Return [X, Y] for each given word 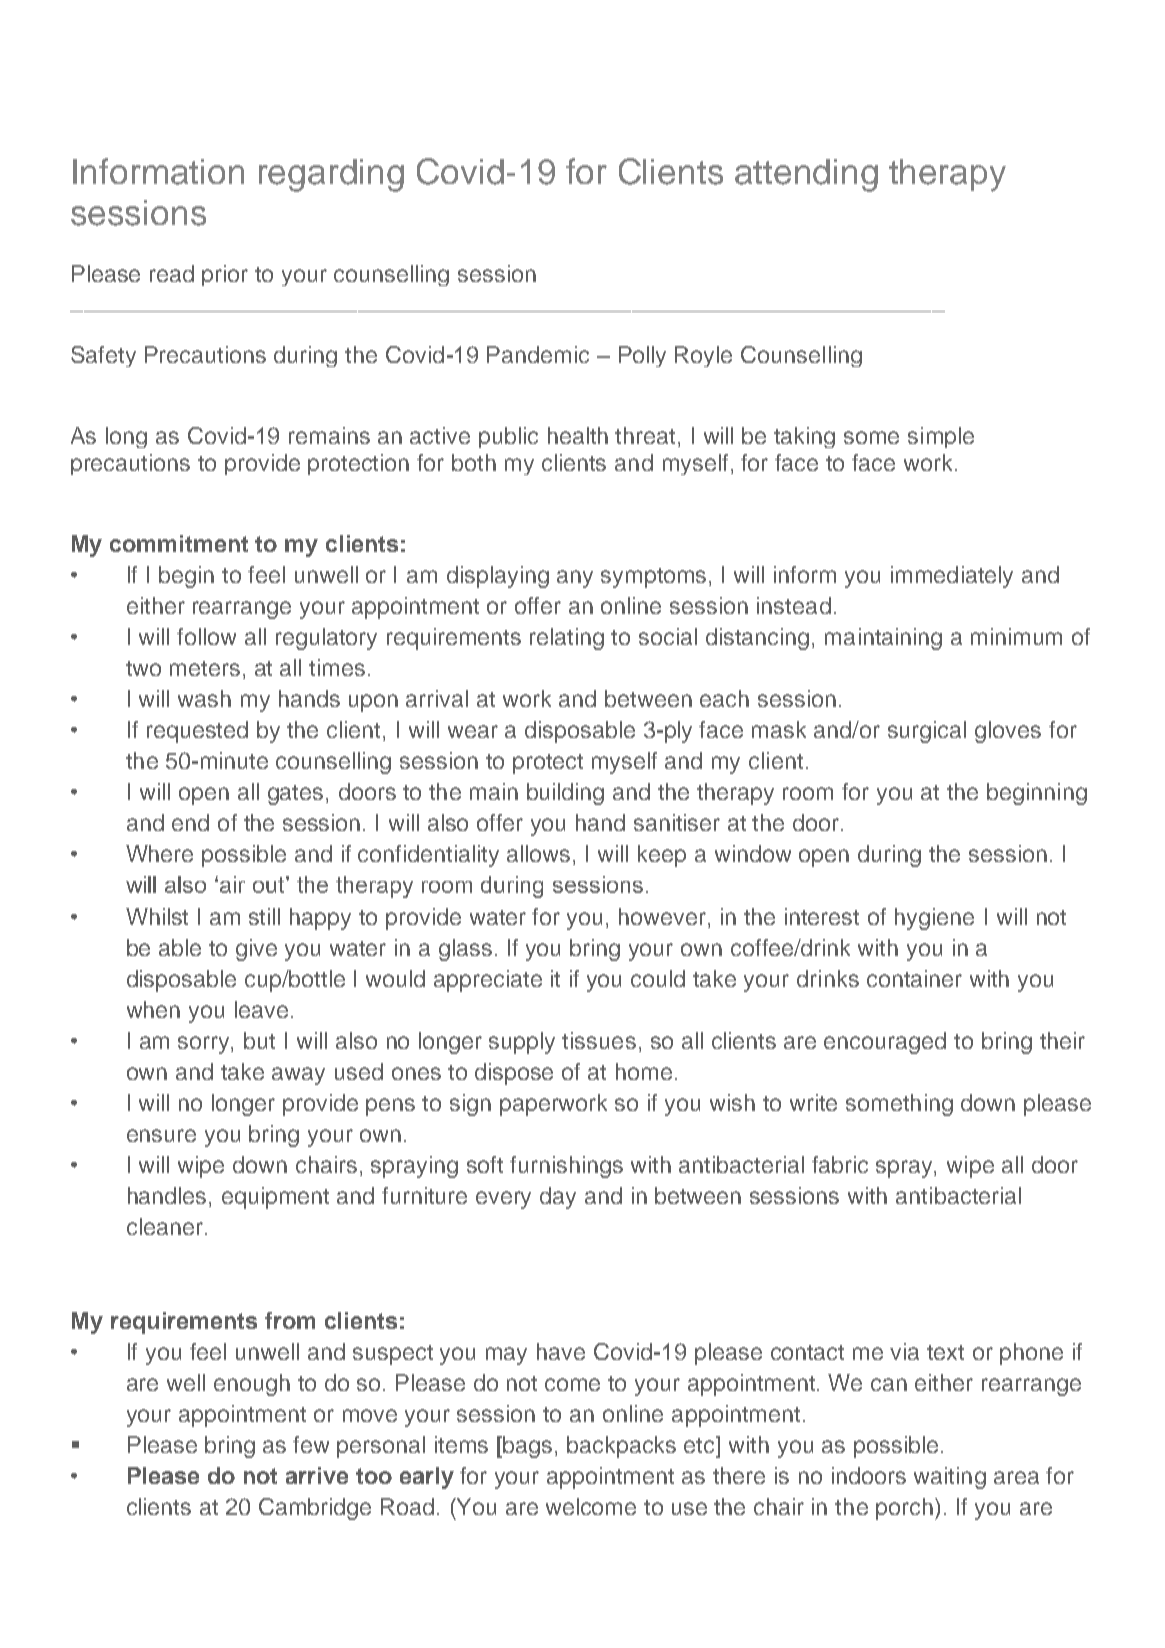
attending [806, 175]
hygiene [934, 919]
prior [225, 275]
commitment [179, 543]
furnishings [566, 1167]
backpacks [621, 1447]
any [575, 579]
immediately [952, 577]
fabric [840, 1164]
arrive [317, 1475]
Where [159, 853]
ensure [161, 1135]
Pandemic [538, 354]
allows [540, 855]
